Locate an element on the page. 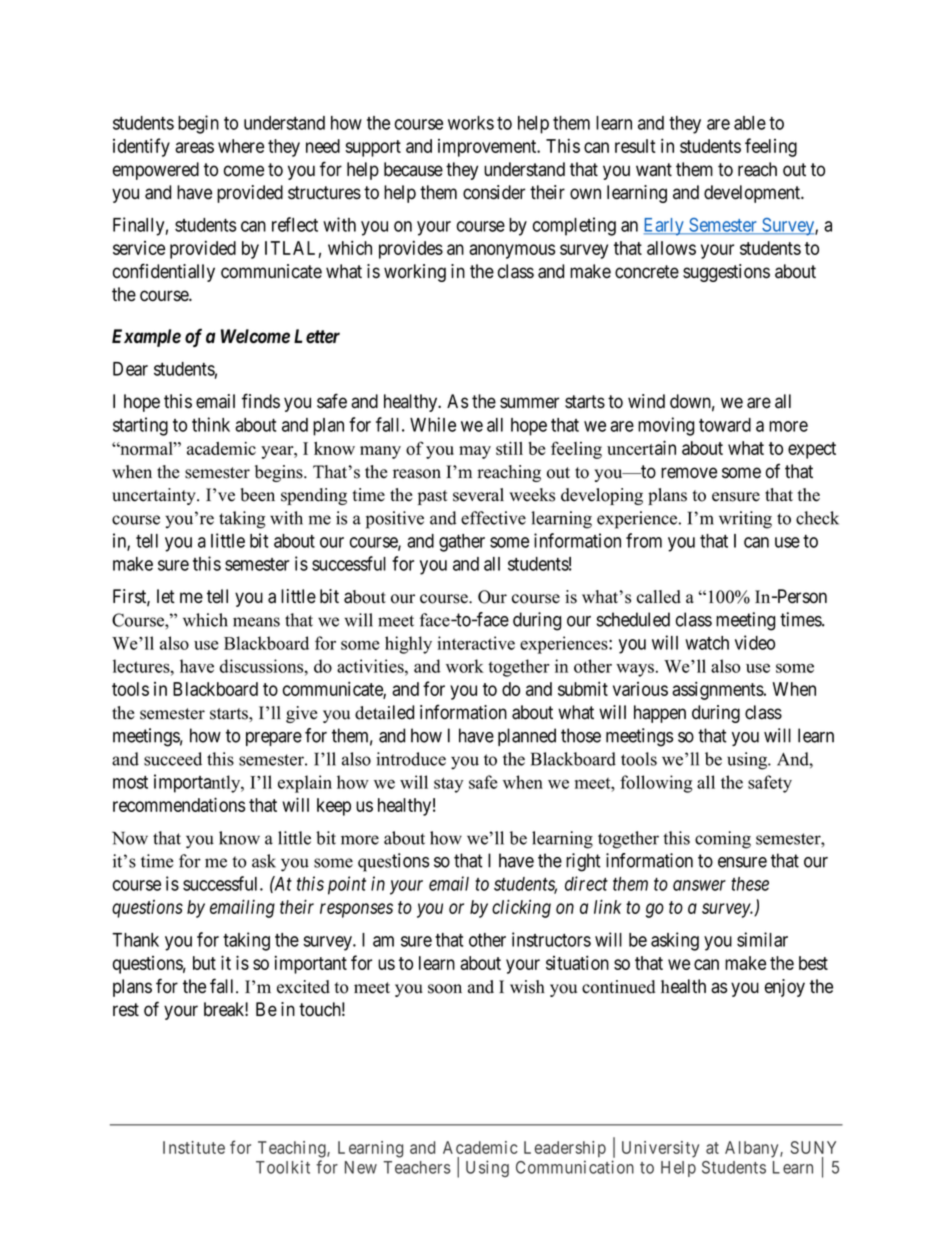 Image resolution: width=952 pixels, height=1233 pixels. Albany is located at coordinates (753, 1149).
